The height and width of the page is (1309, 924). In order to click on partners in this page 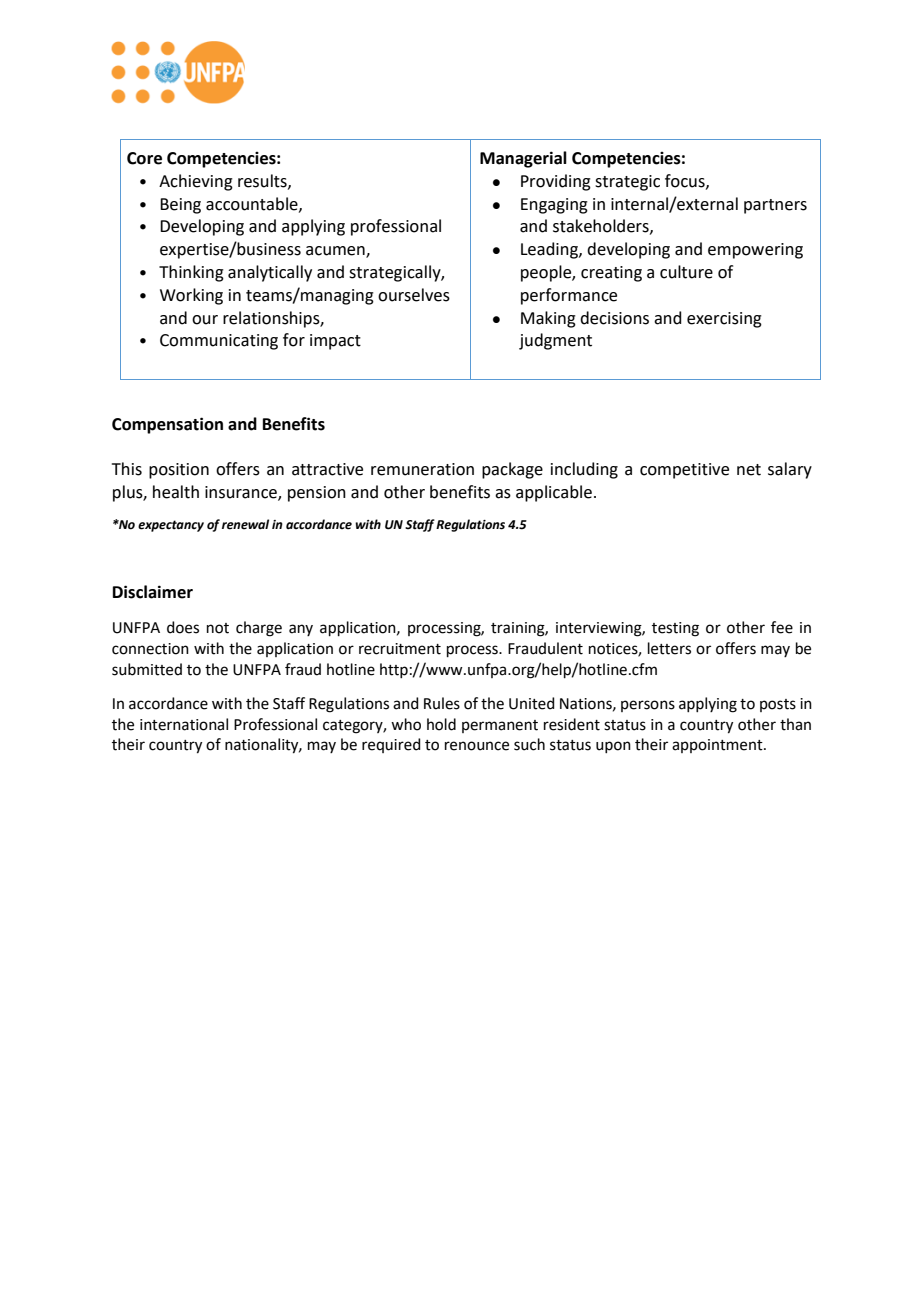, I will do `click(775, 206)`.
